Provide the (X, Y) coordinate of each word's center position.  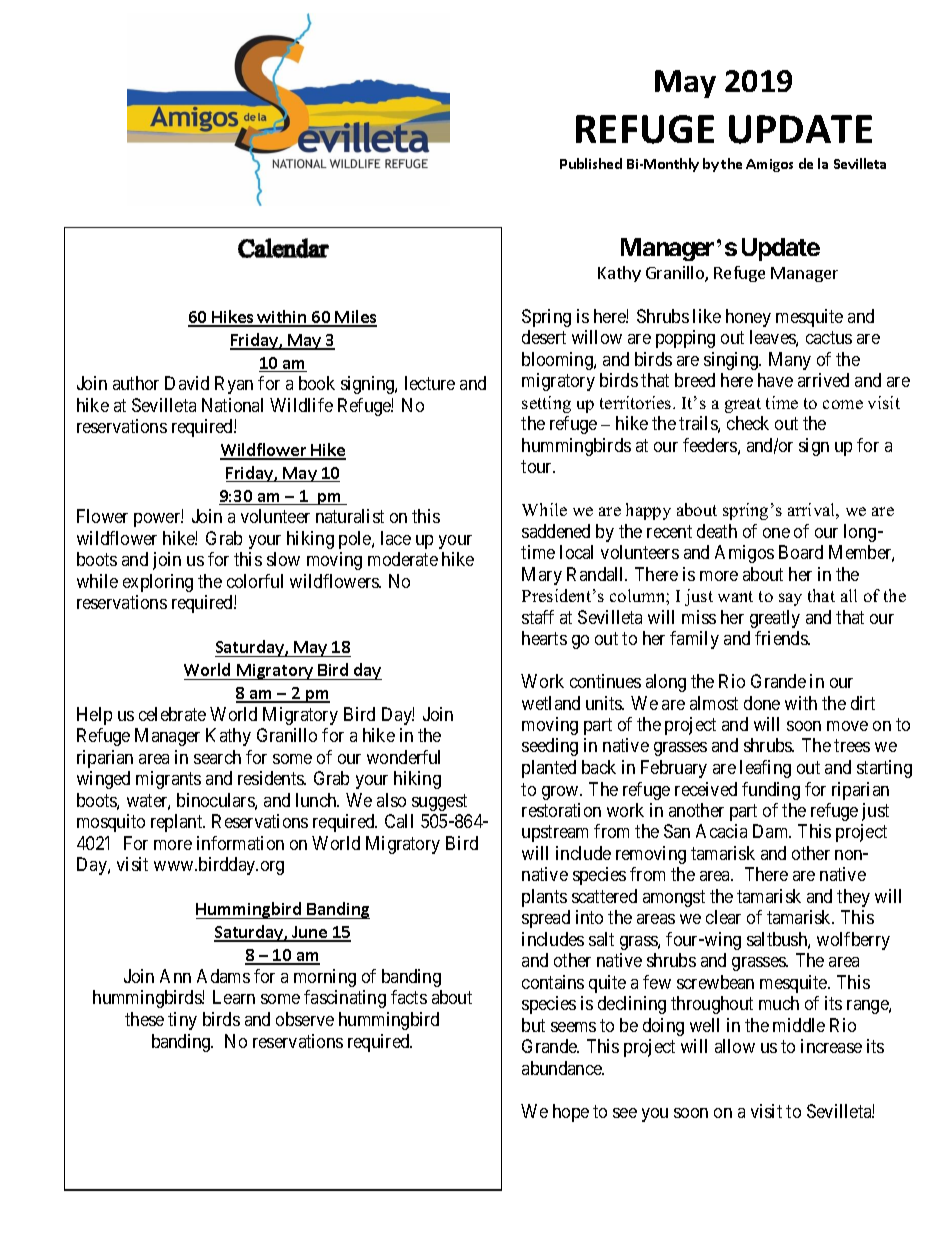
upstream (555, 834)
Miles (355, 318)
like (707, 316)
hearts (544, 638)
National (232, 405)
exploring (158, 583)
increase (831, 1046)
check (748, 423)
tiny (182, 1021)
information (240, 843)
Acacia (721, 831)
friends (782, 638)
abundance (563, 1068)
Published (591, 163)
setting (546, 404)
